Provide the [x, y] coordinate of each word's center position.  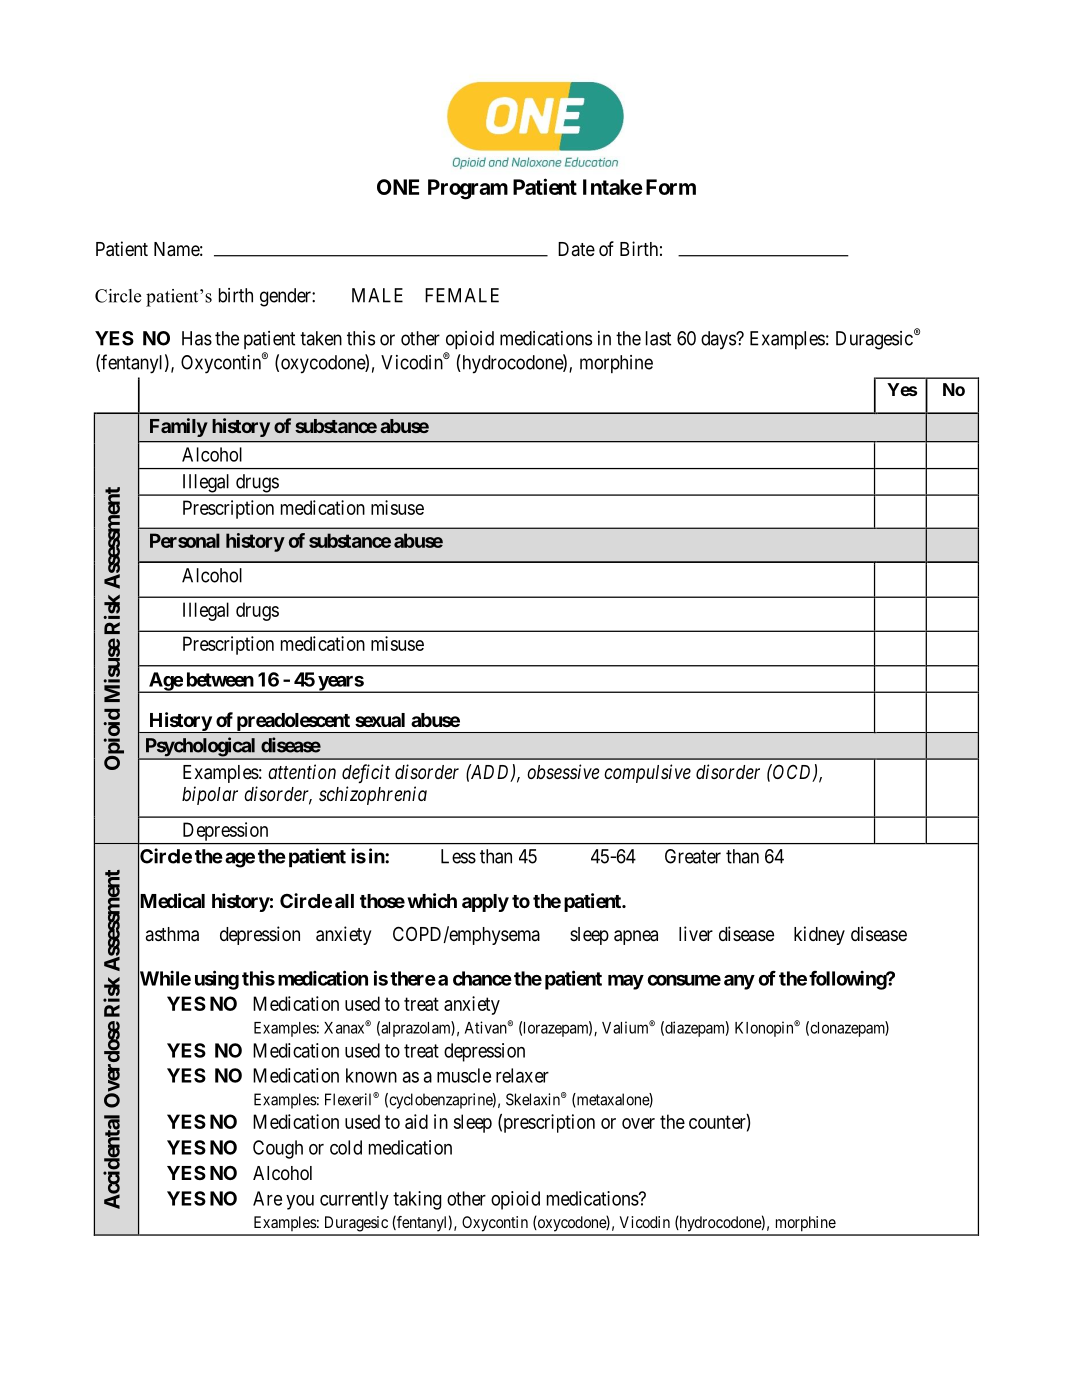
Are [267, 1198]
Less [458, 856]
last [658, 338]
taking [417, 1200]
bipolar [210, 795]
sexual [380, 720]
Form [671, 187]
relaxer [522, 1075]
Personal [185, 540]
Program [468, 189]
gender [286, 297]
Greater [693, 856]
